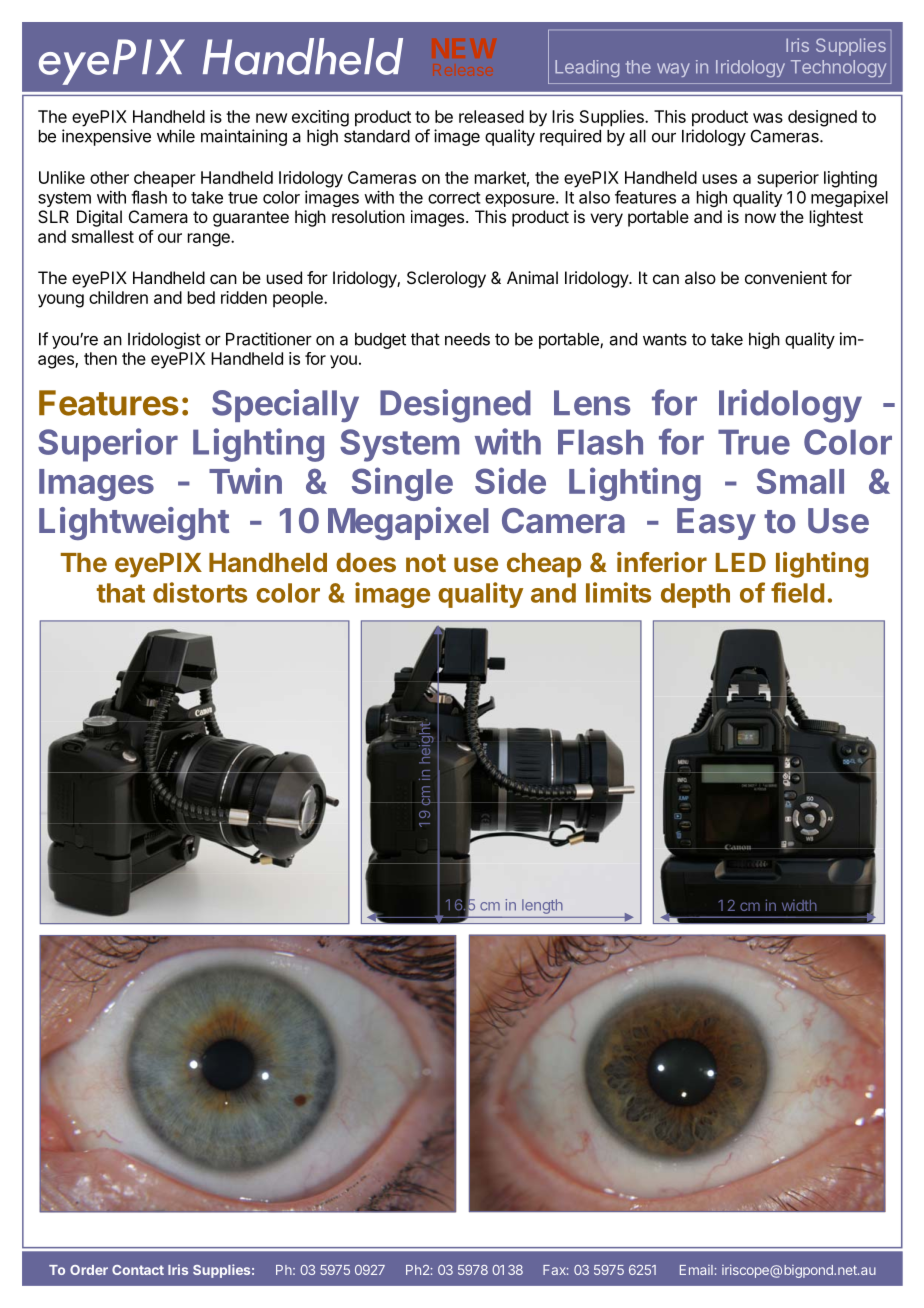 The width and height of the screenshot is (924, 1308). I want to click on Contact, so click(138, 1270).
